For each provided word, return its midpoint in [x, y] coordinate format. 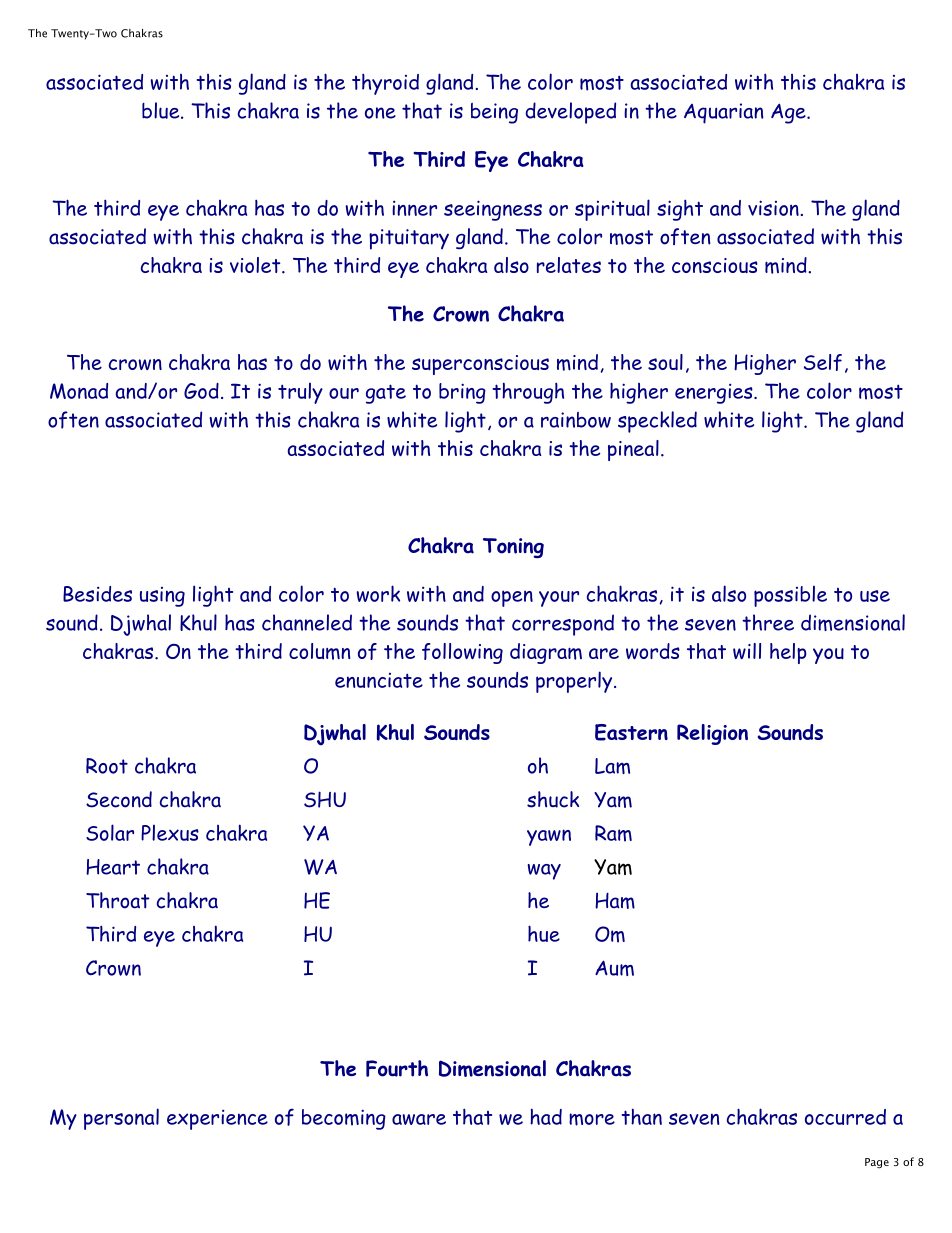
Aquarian [724, 113]
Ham [615, 901]
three [768, 622]
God [201, 391]
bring [462, 393]
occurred [845, 1117]
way [544, 872]
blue [162, 110]
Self [823, 362]
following [462, 653]
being [494, 113]
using [162, 597]
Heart [113, 867]
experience [217, 1119]
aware [419, 1119]
